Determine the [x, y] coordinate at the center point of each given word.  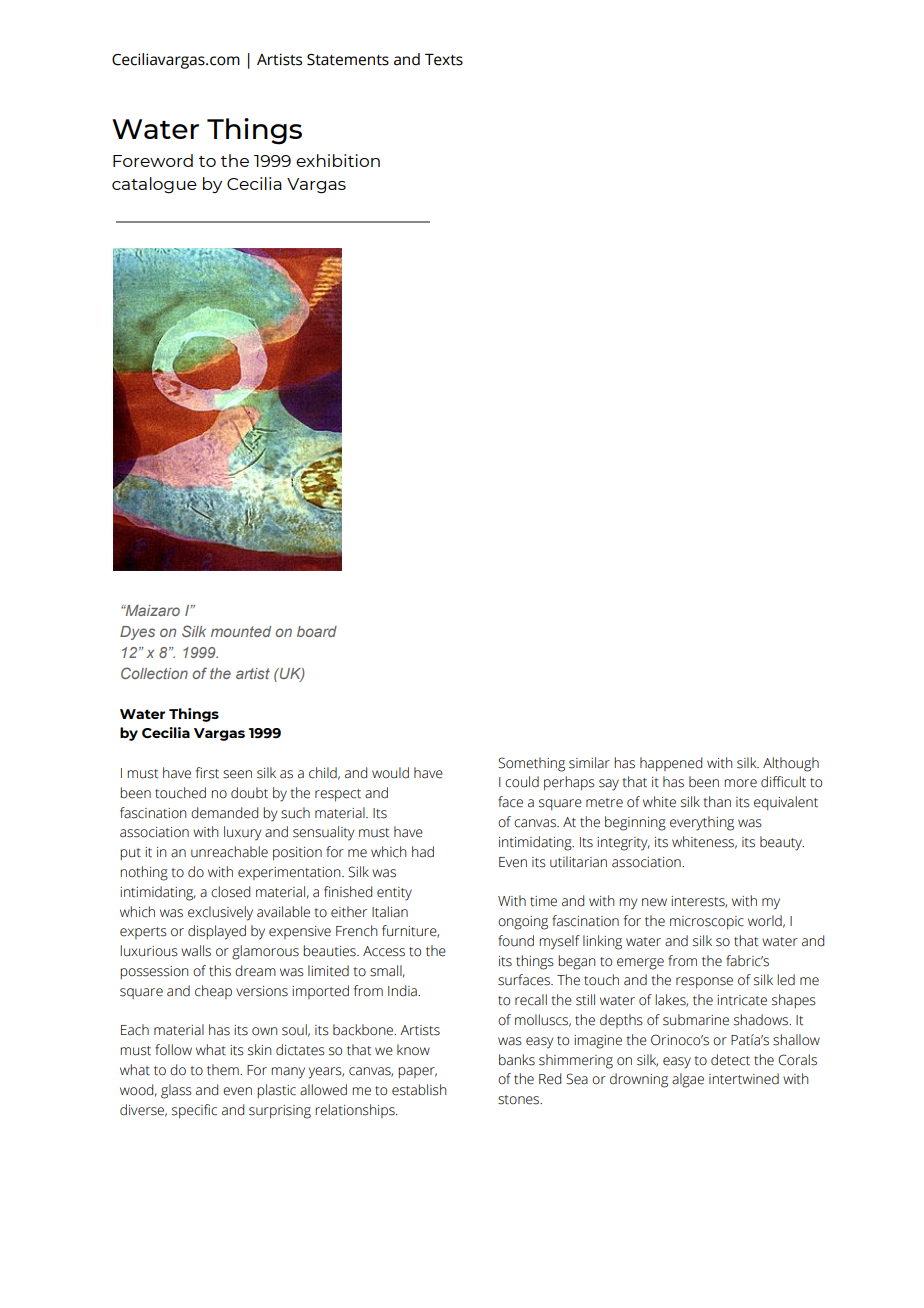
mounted [241, 631]
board [317, 631]
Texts [444, 60]
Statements [348, 60]
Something [531, 764]
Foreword [153, 160]
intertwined [744, 1079]
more [740, 783]
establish [419, 1090]
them [224, 1070]
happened [671, 764]
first [207, 773]
